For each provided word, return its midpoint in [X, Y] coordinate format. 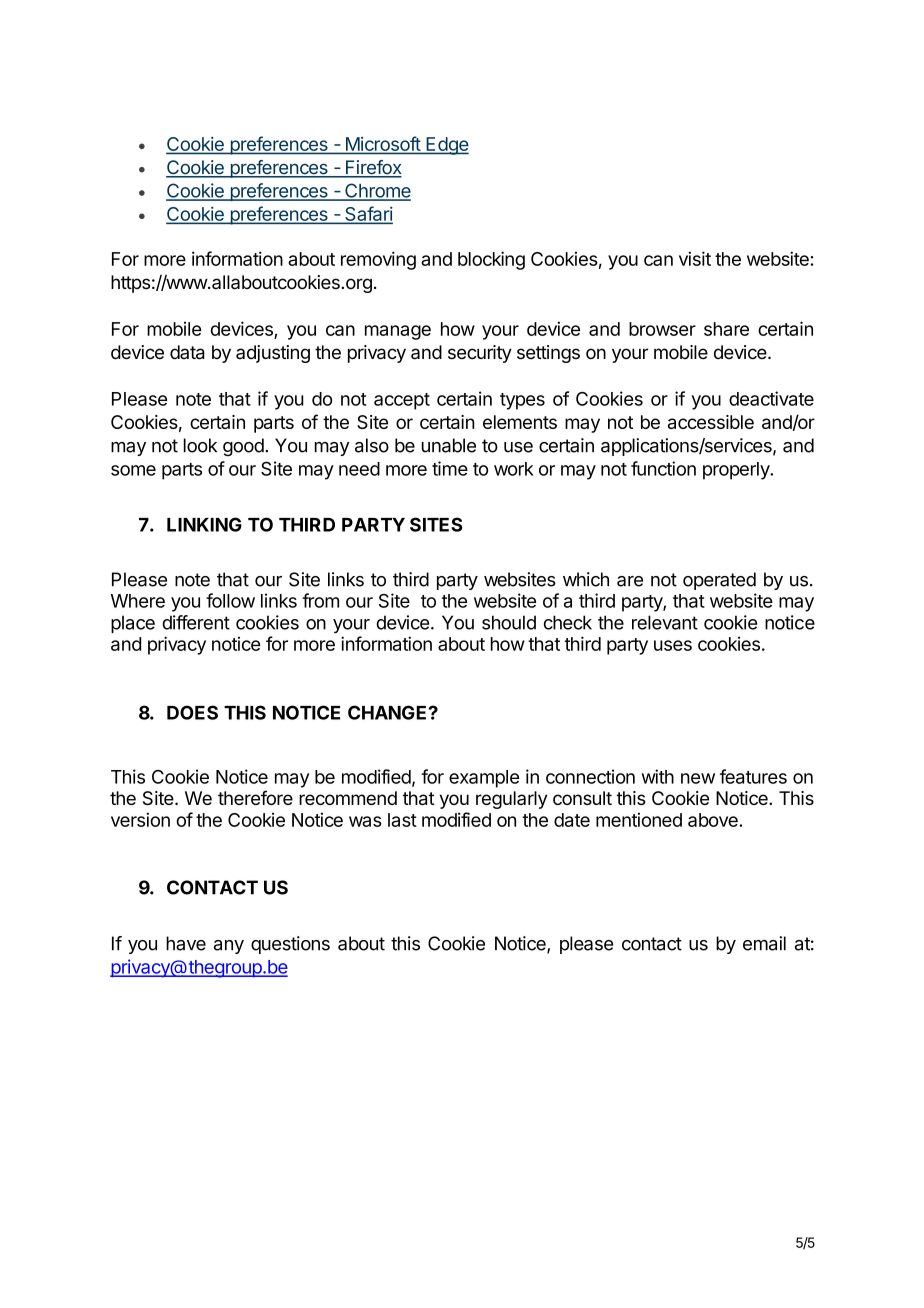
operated [719, 581]
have [186, 943]
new [698, 778]
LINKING [204, 524]
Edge [446, 146]
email [764, 943]
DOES [192, 712]
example [484, 779]
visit [695, 258]
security [480, 354]
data [187, 352]
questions [290, 945]
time [450, 468]
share [726, 329]
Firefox [373, 168]
